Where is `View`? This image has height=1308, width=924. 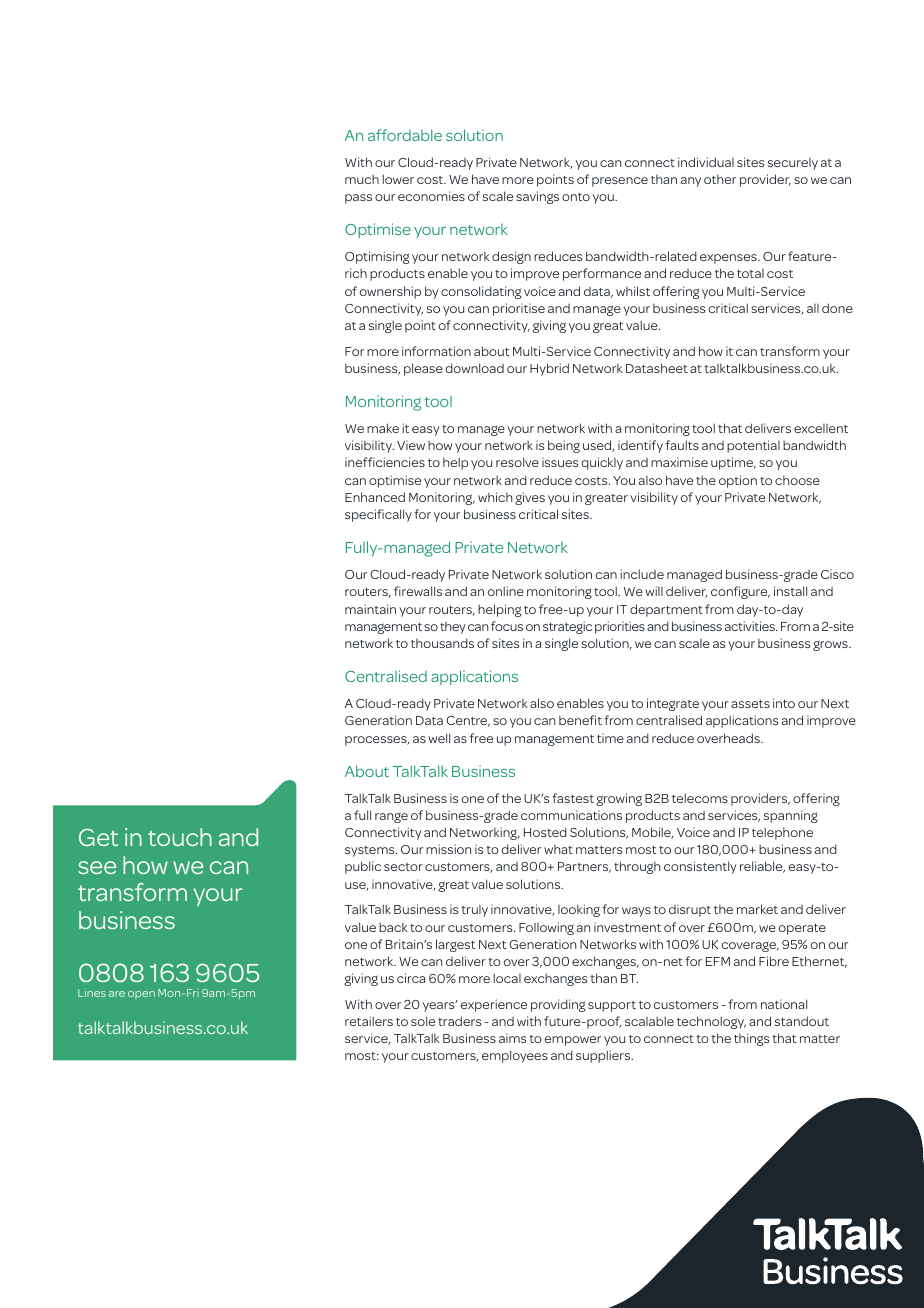
View is located at coordinates (411, 445).
